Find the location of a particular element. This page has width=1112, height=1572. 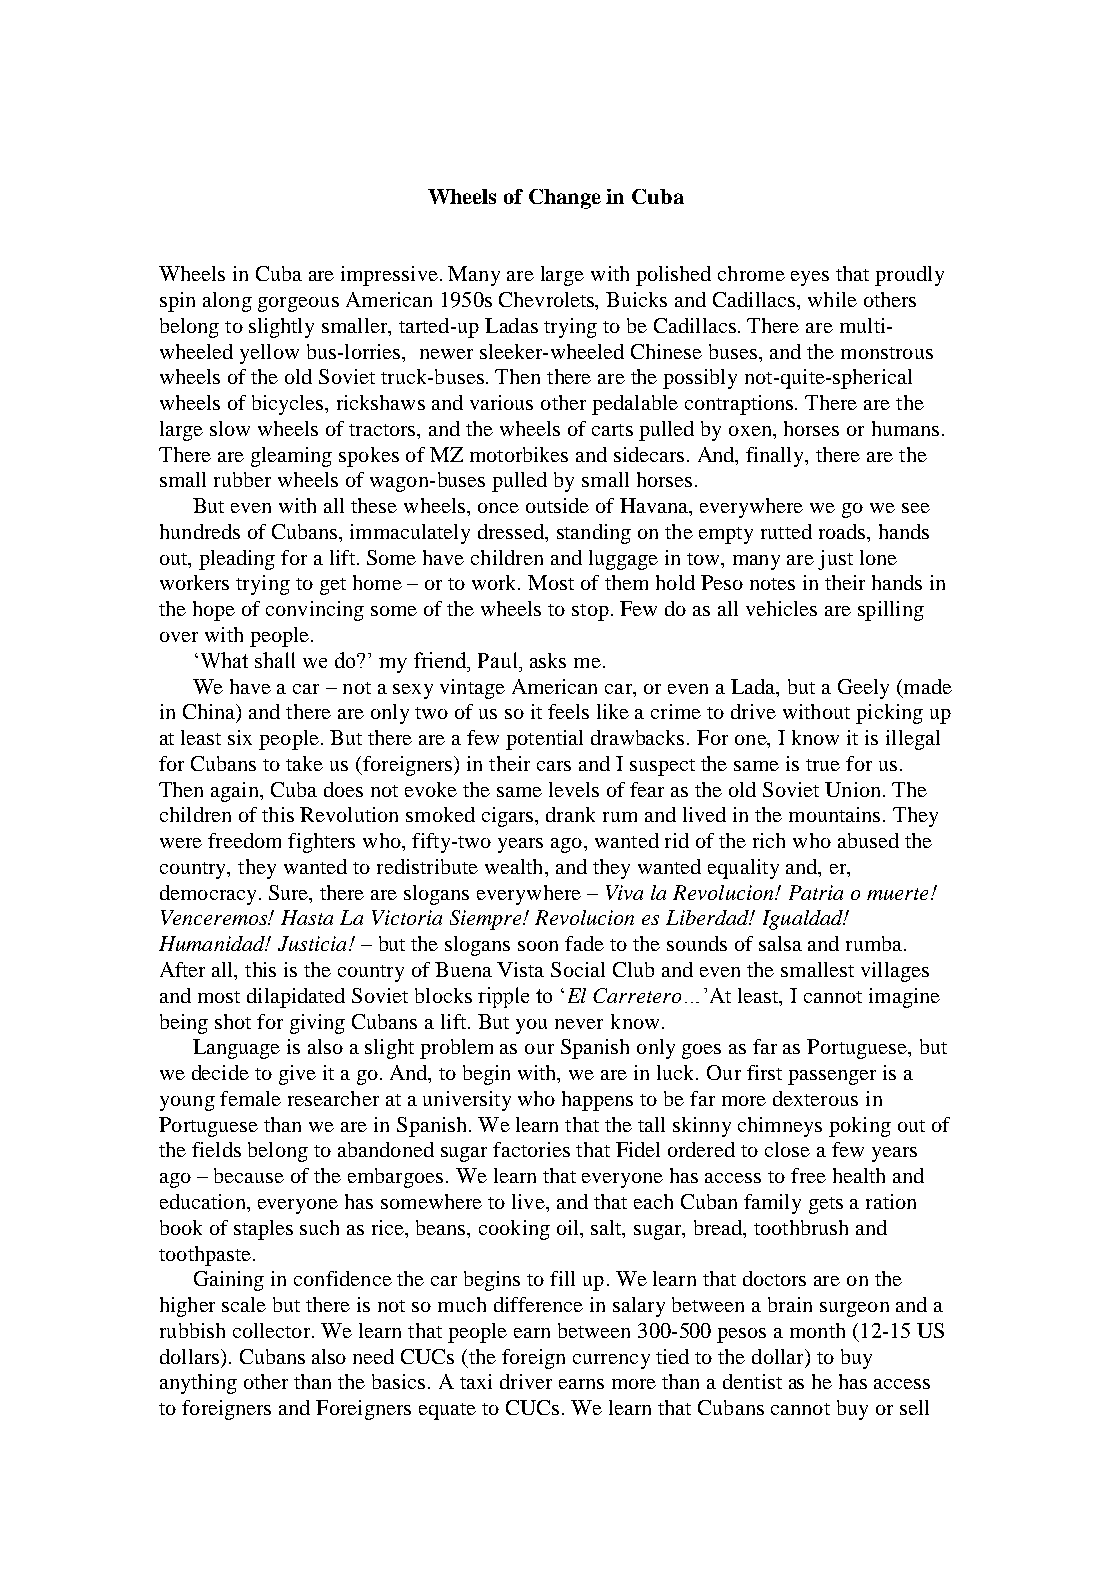

Hasta is located at coordinates (307, 917).
